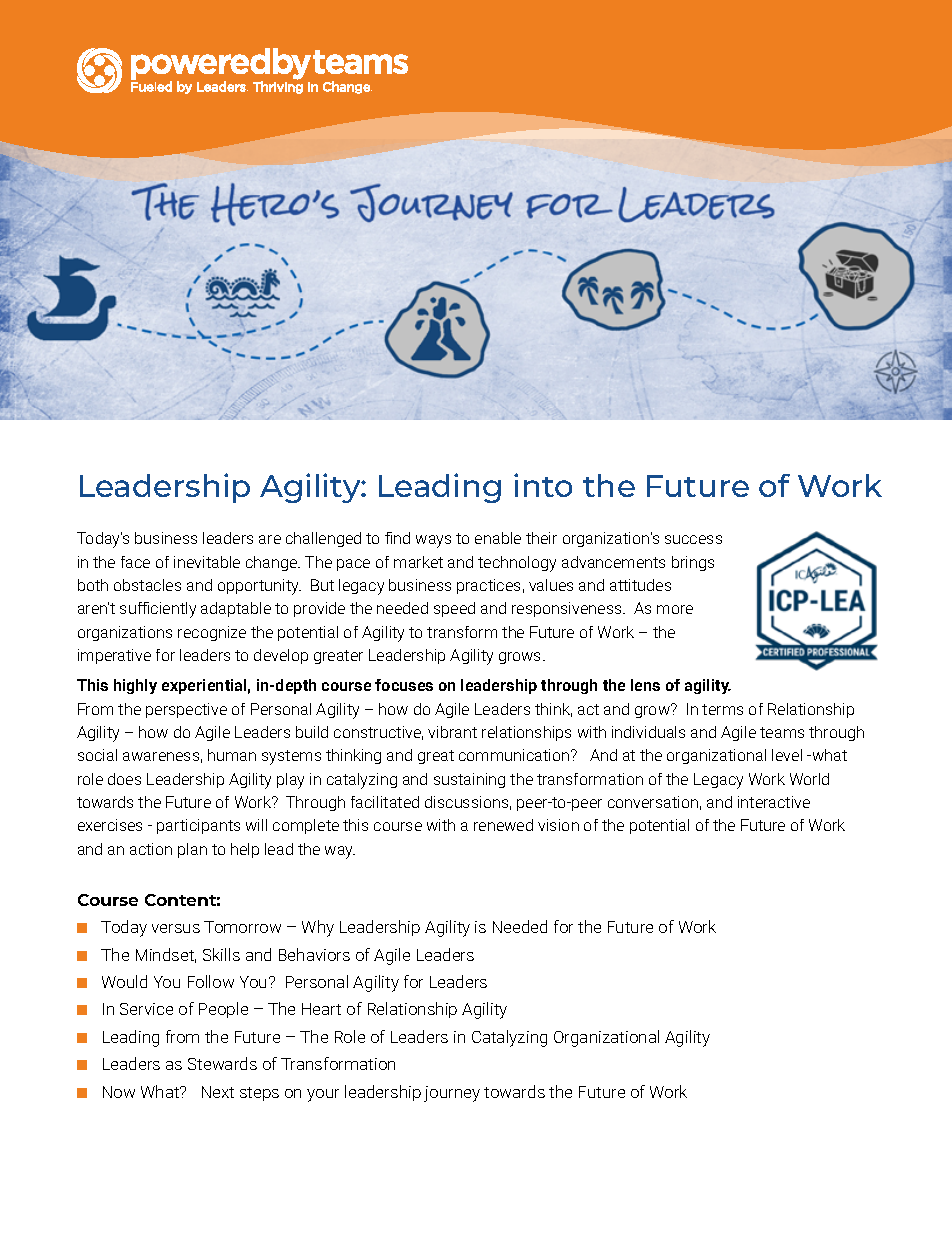 This document has width=952, height=1233. I want to click on your, so click(323, 1095).
